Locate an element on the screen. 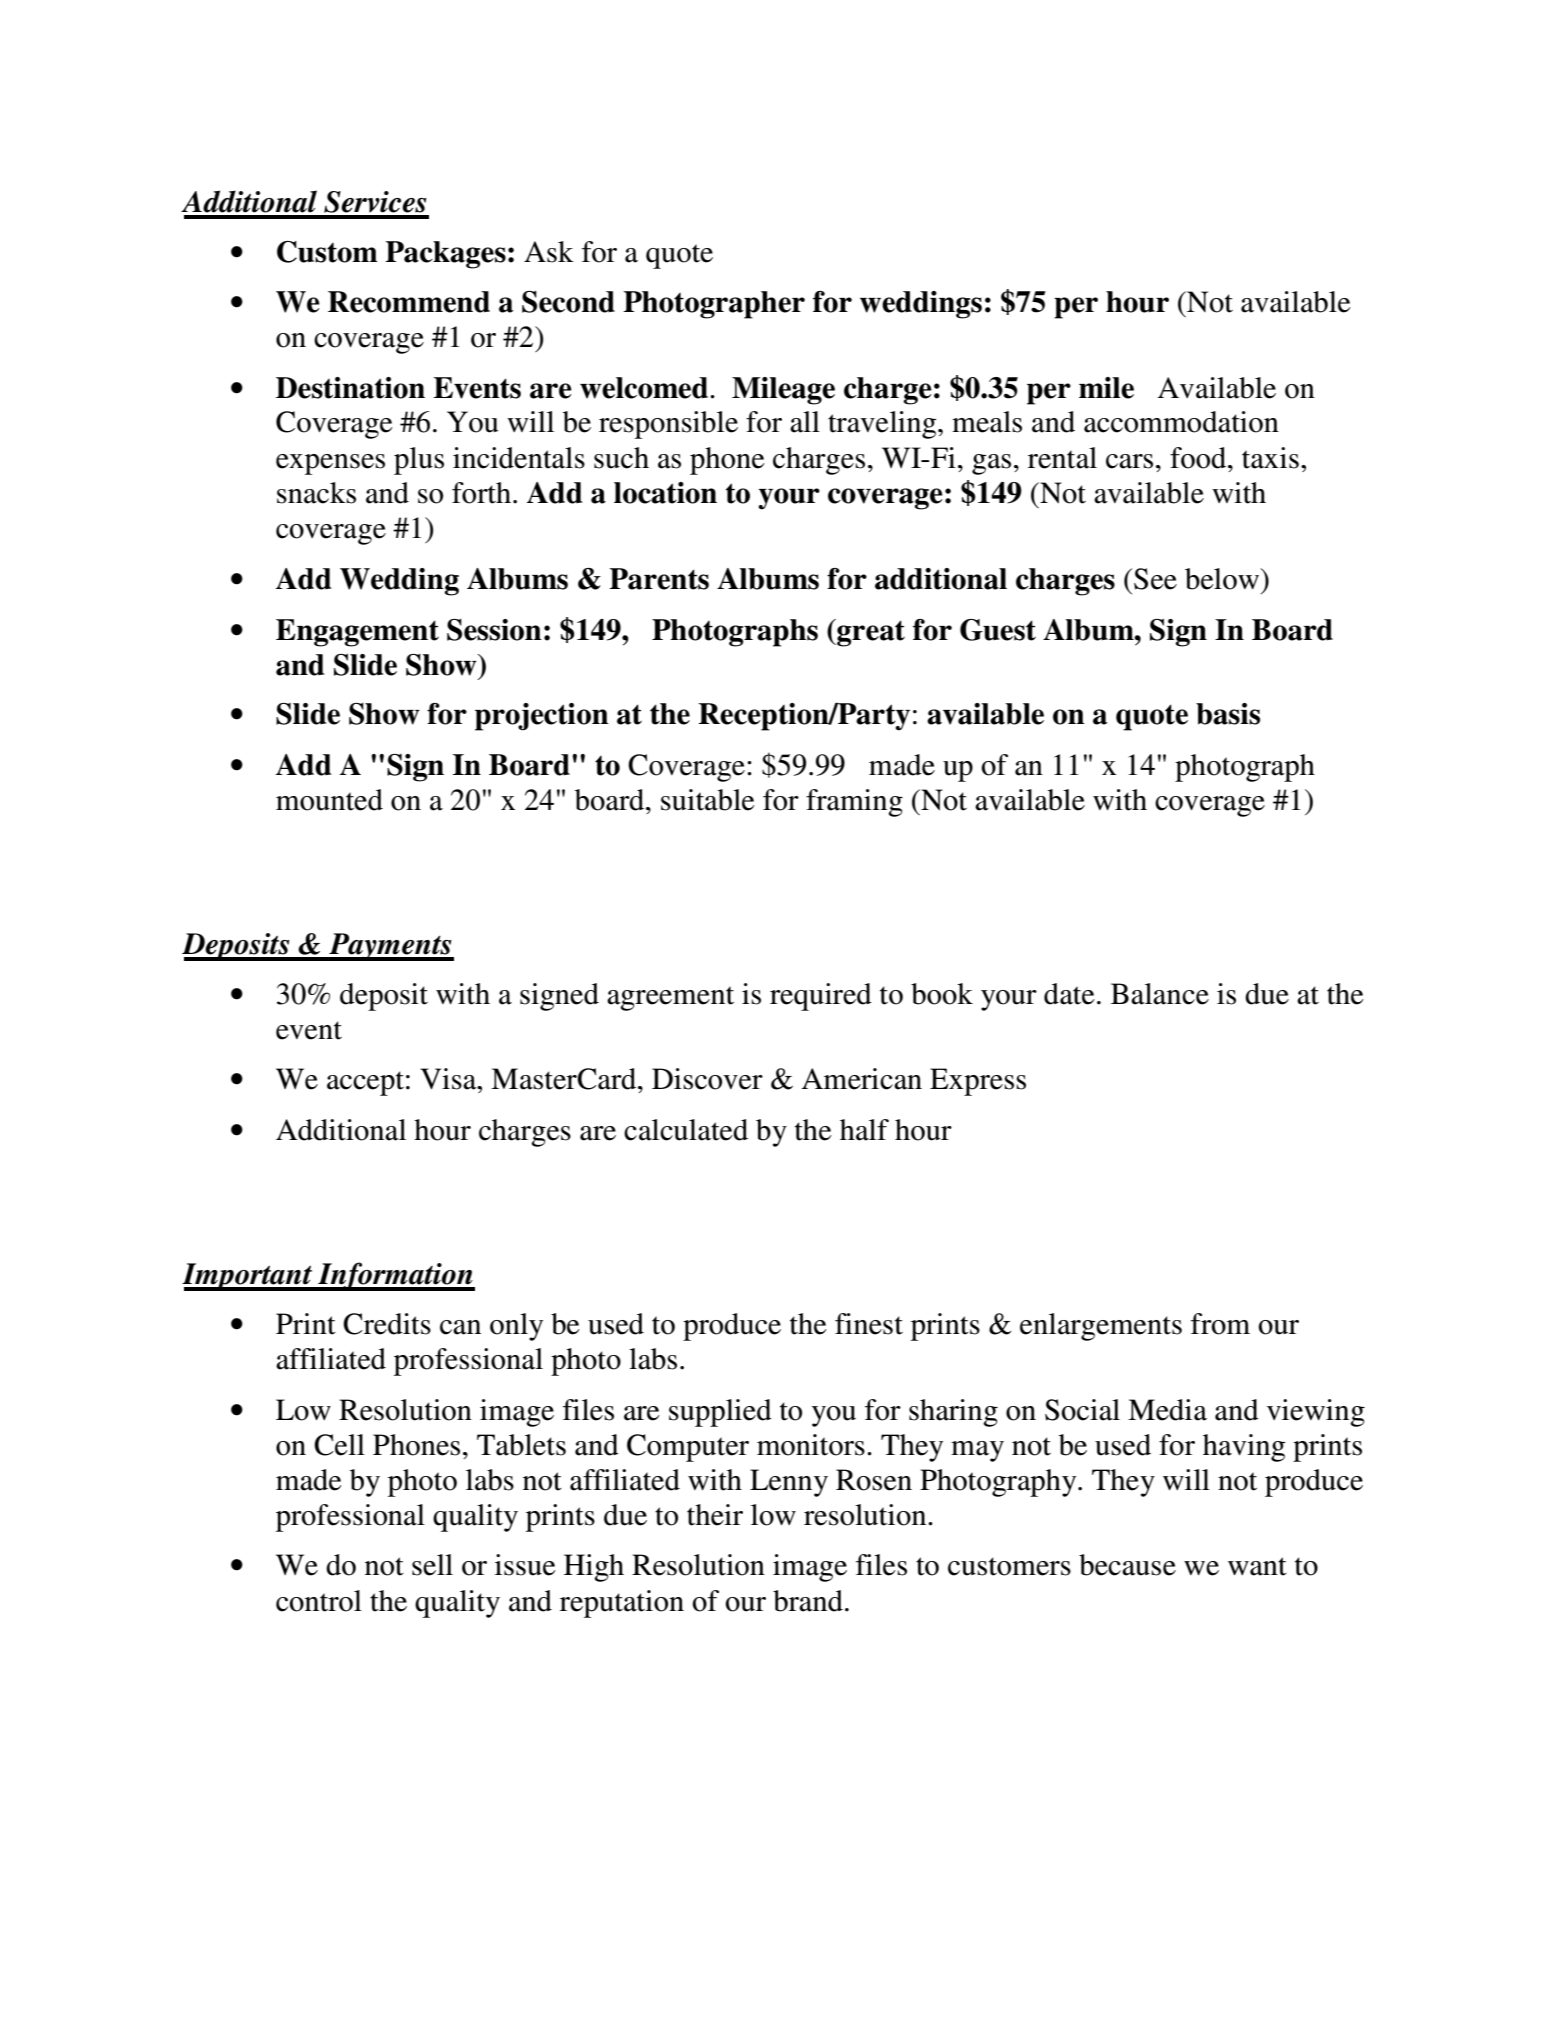  Balance is located at coordinates (1160, 994).
